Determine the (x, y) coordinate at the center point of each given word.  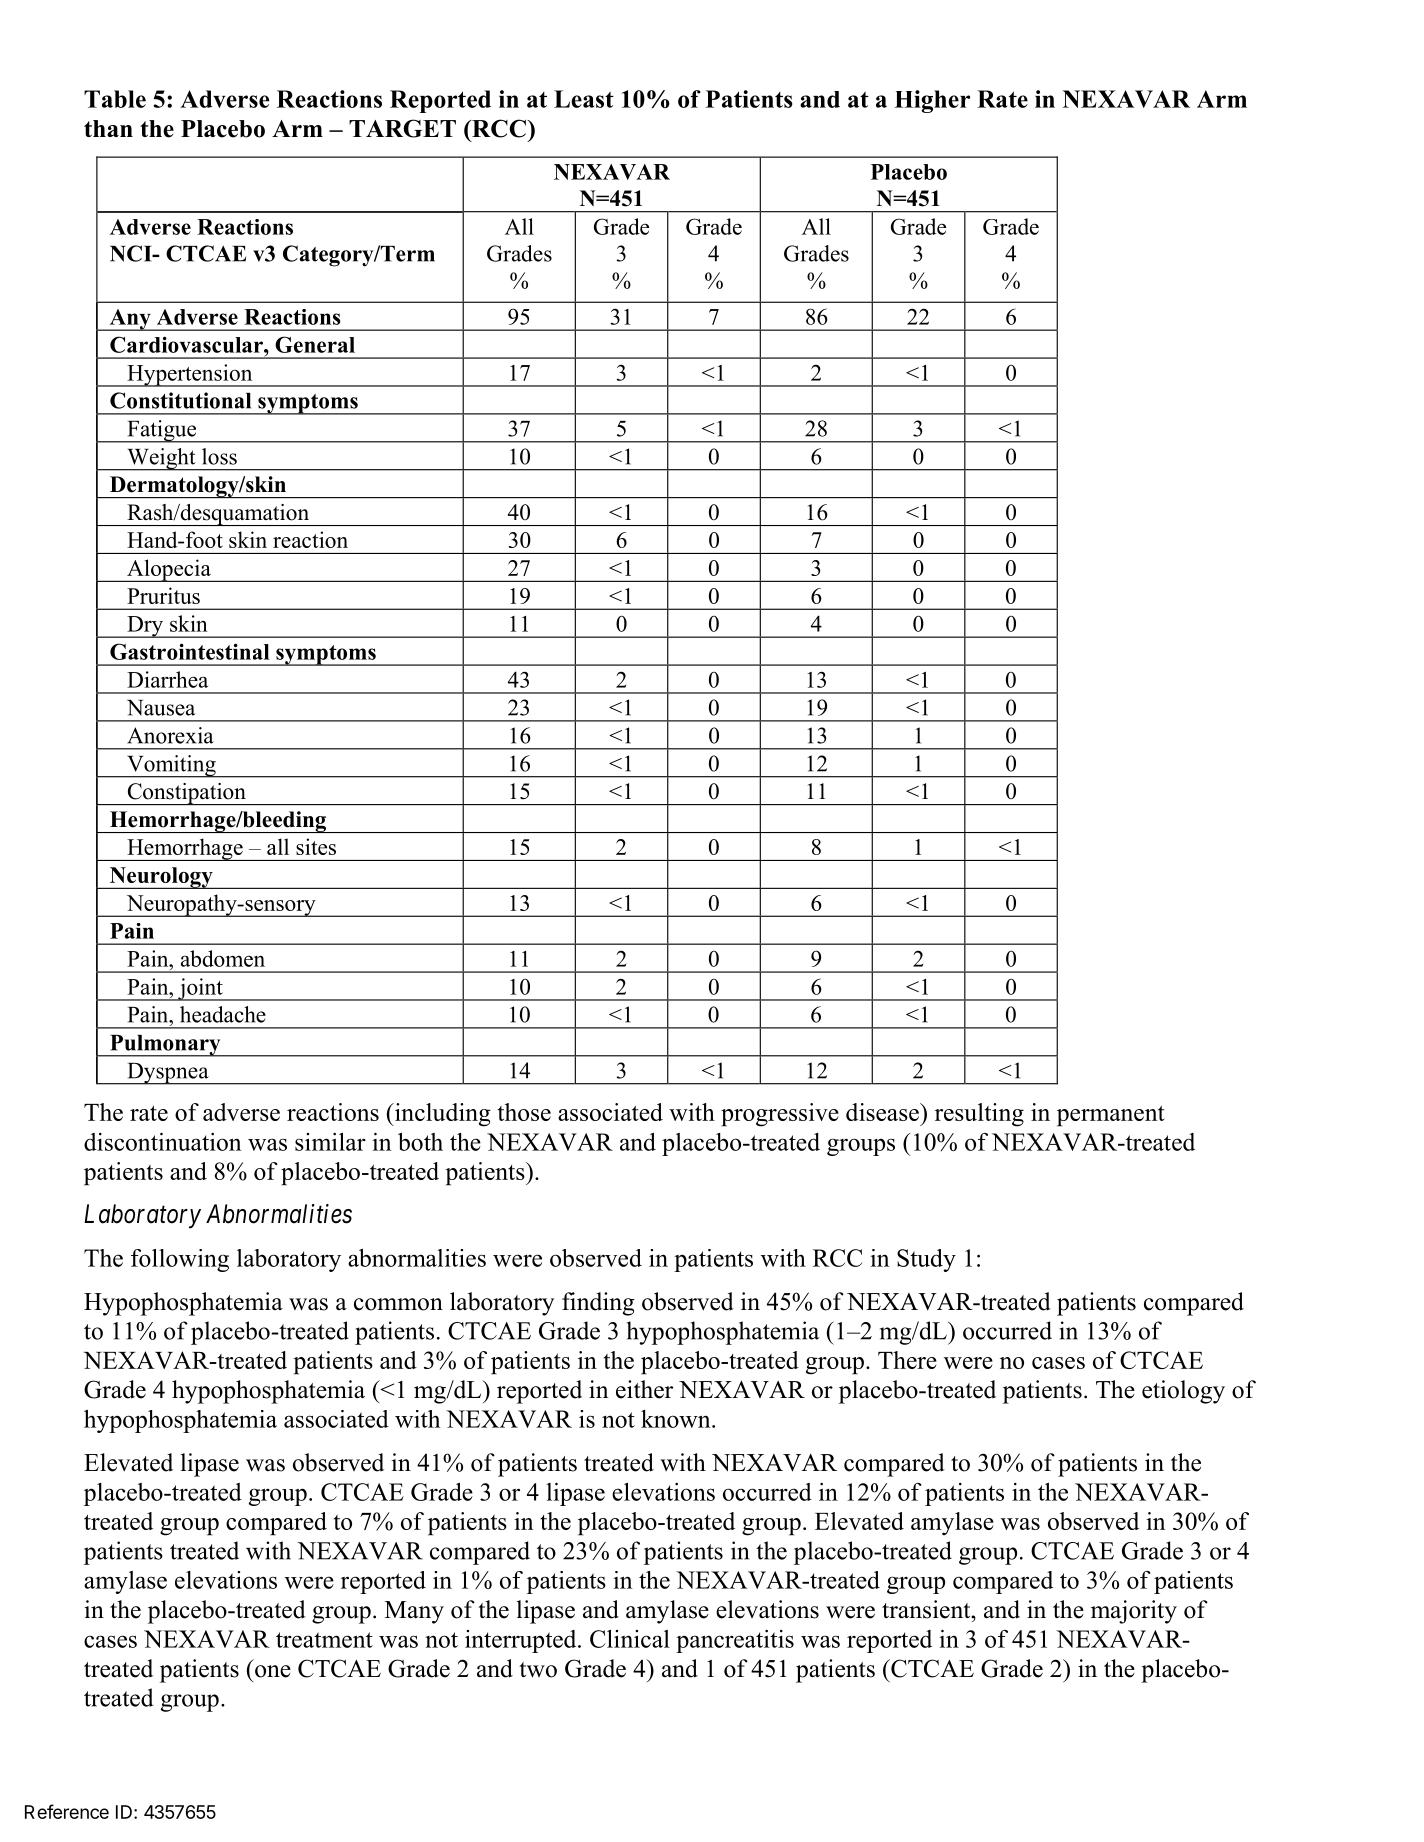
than (108, 128)
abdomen (223, 958)
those (524, 1112)
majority (1134, 1612)
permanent (1111, 1116)
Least (584, 99)
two (538, 1670)
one (273, 1671)
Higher (932, 101)
